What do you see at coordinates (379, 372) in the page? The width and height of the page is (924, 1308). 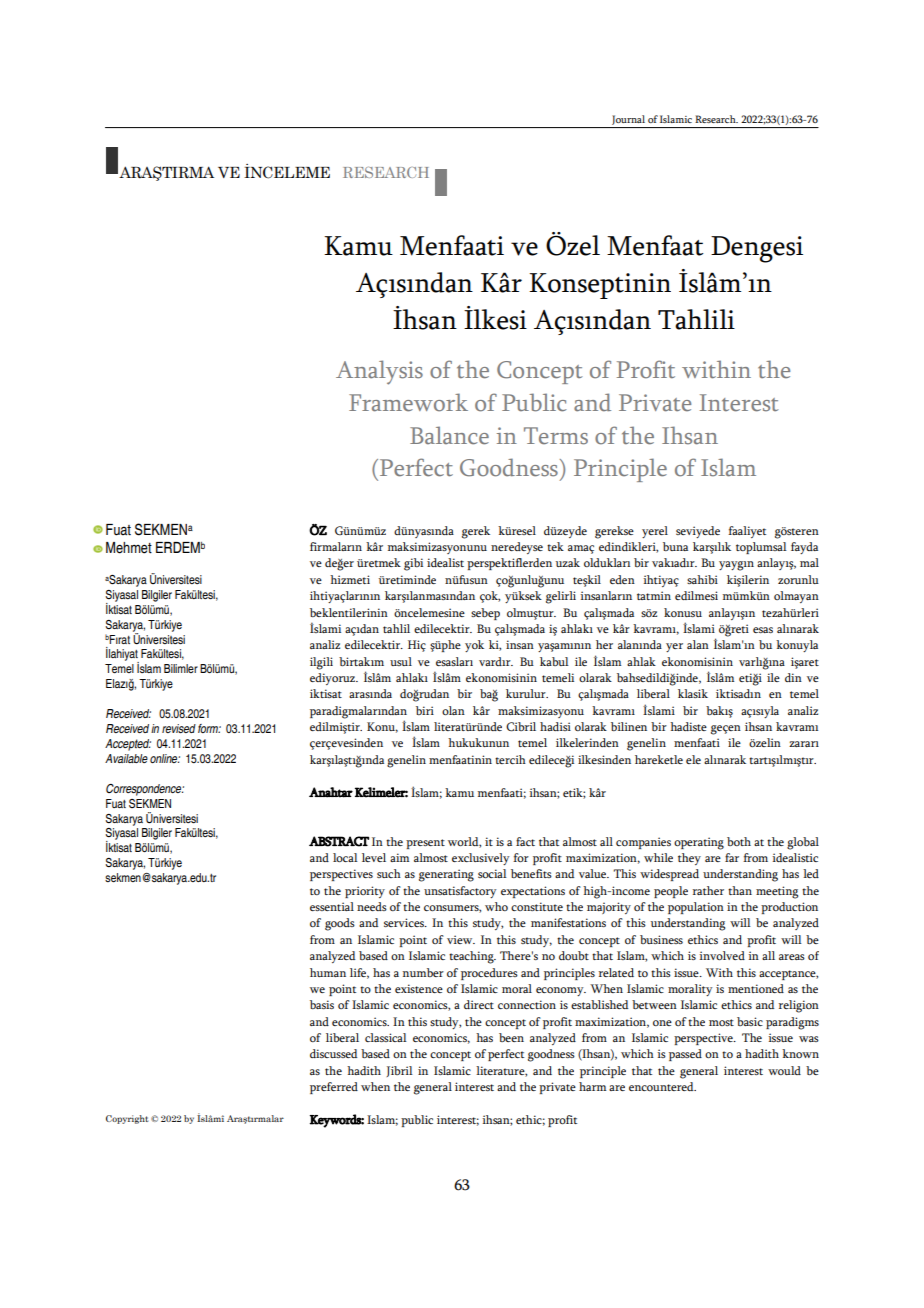 I see `Analysis` at bounding box center [379, 372].
